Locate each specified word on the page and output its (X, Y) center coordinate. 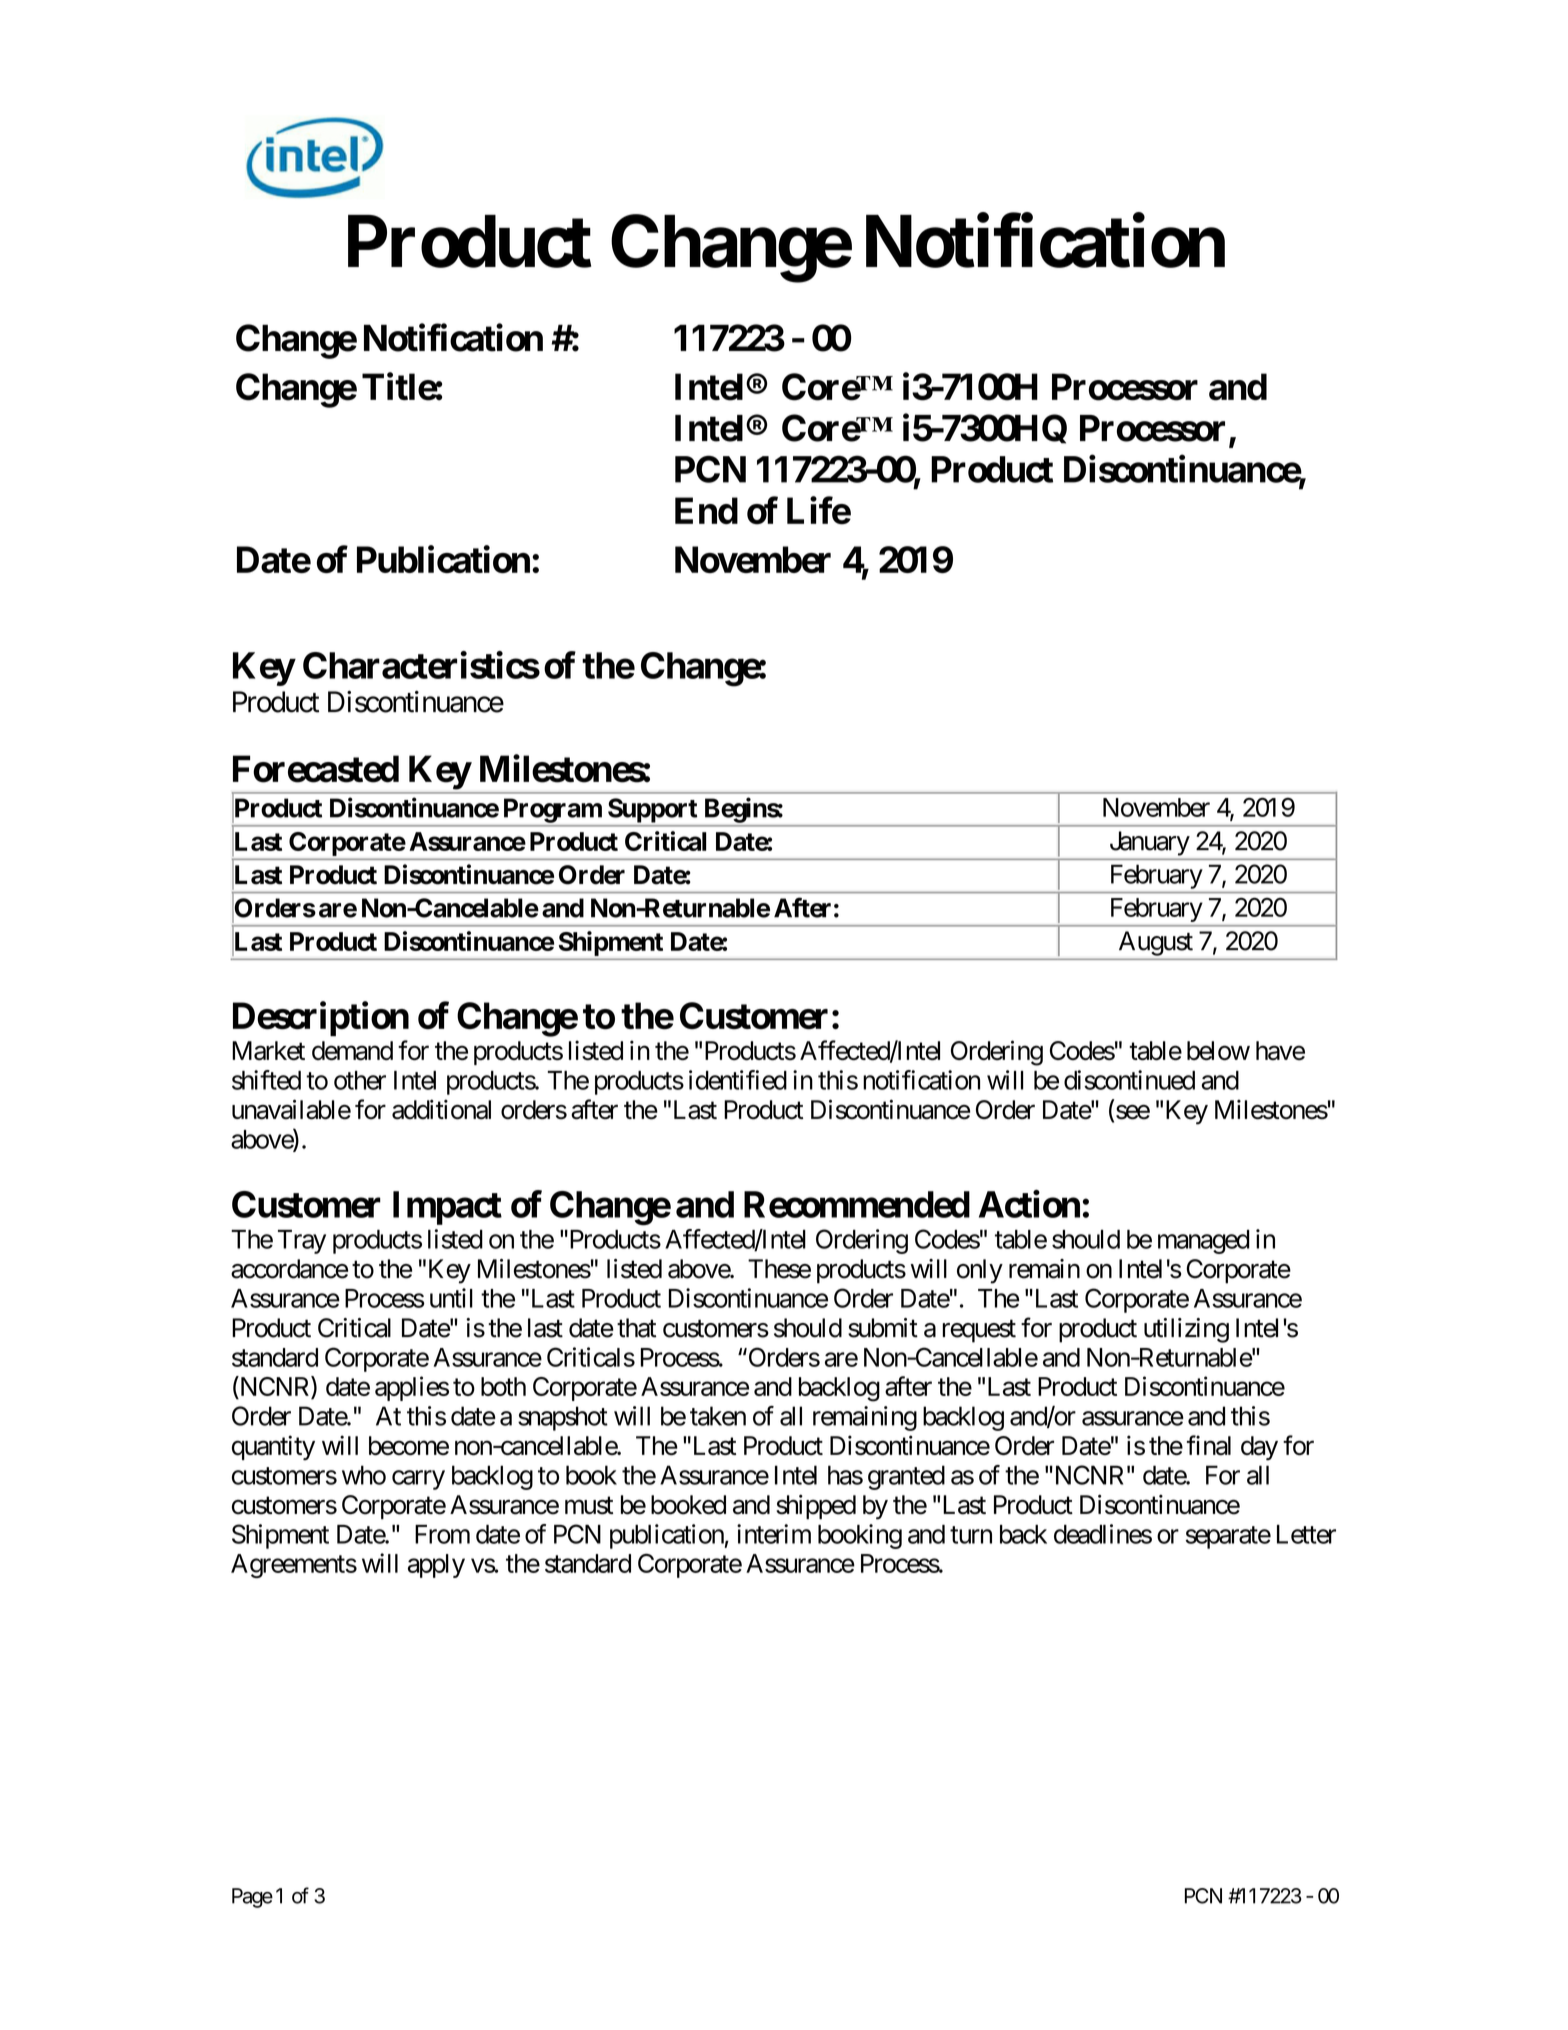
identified (738, 1080)
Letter (1306, 1534)
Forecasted (316, 769)
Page (252, 1898)
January (1150, 843)
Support (652, 810)
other (360, 1080)
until (451, 1298)
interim (774, 1534)
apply (436, 1566)
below (1218, 1050)
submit (883, 1328)
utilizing (1186, 1330)
